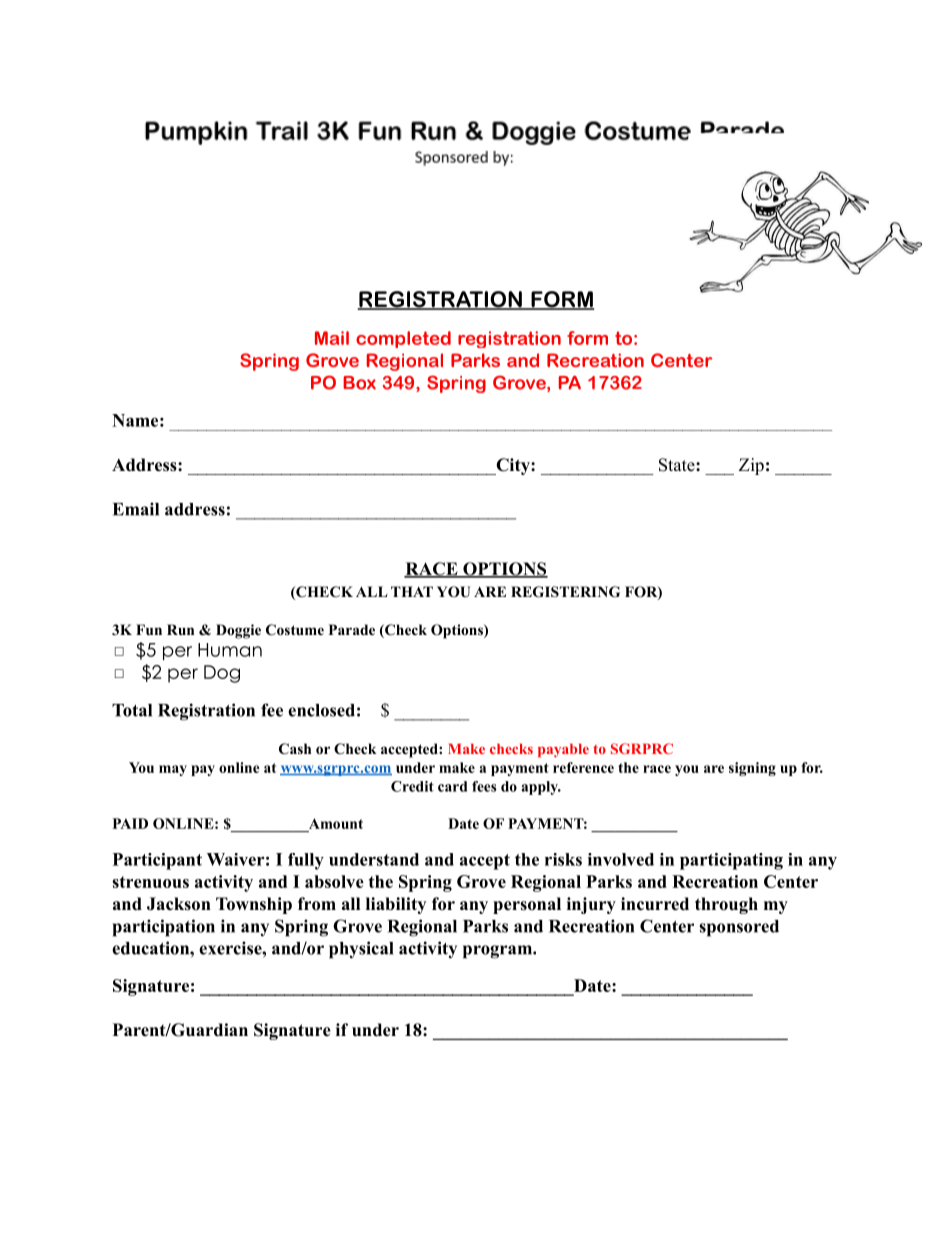 The width and height of the screenshot is (952, 1233). What do you see at coordinates (678, 465) in the screenshot?
I see `State` at bounding box center [678, 465].
